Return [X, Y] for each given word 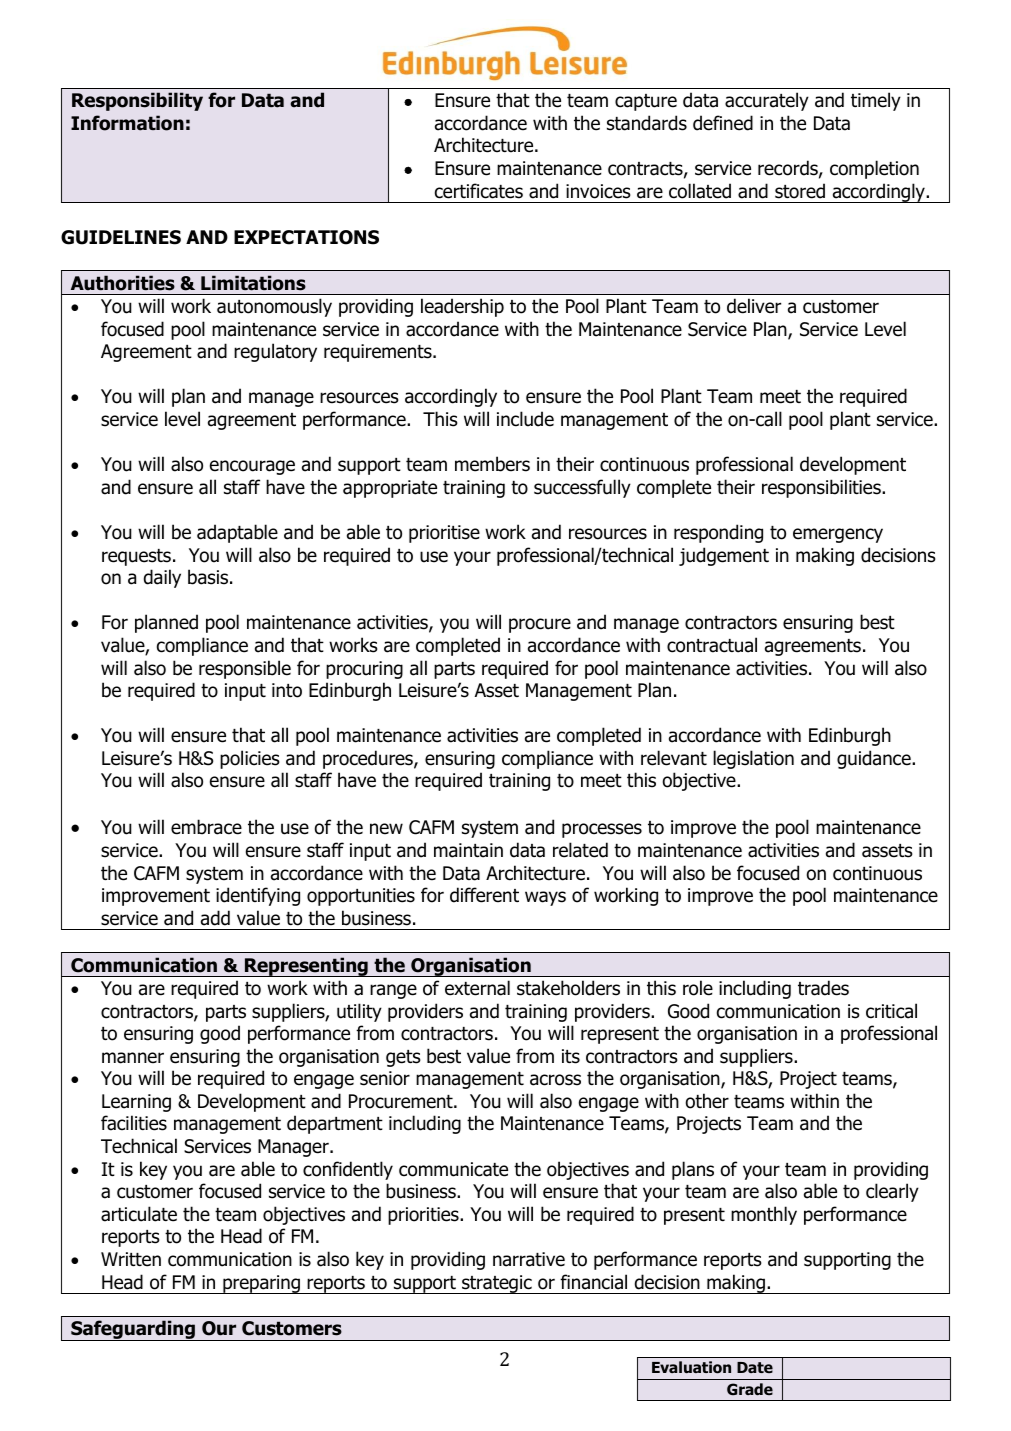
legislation [753, 759]
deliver [754, 306]
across [555, 1080]
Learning [136, 1103]
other [707, 1101]
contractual [712, 645]
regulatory [275, 352]
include [525, 419]
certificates [479, 191]
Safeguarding [133, 1330]
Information [127, 123]
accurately [767, 101]
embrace [206, 827]
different [484, 895]
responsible [245, 669]
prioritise [444, 534]
